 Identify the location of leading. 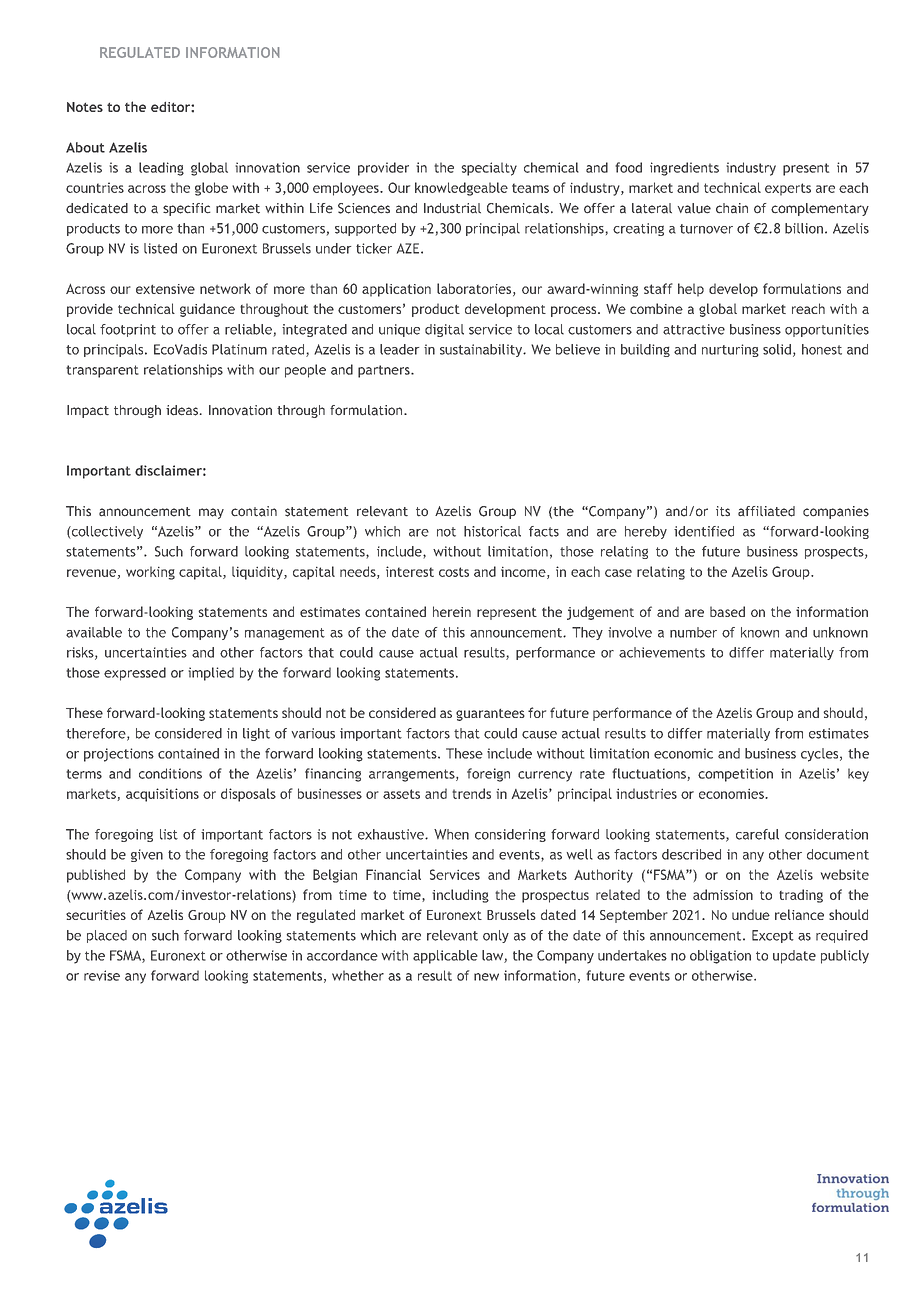
(161, 169).
